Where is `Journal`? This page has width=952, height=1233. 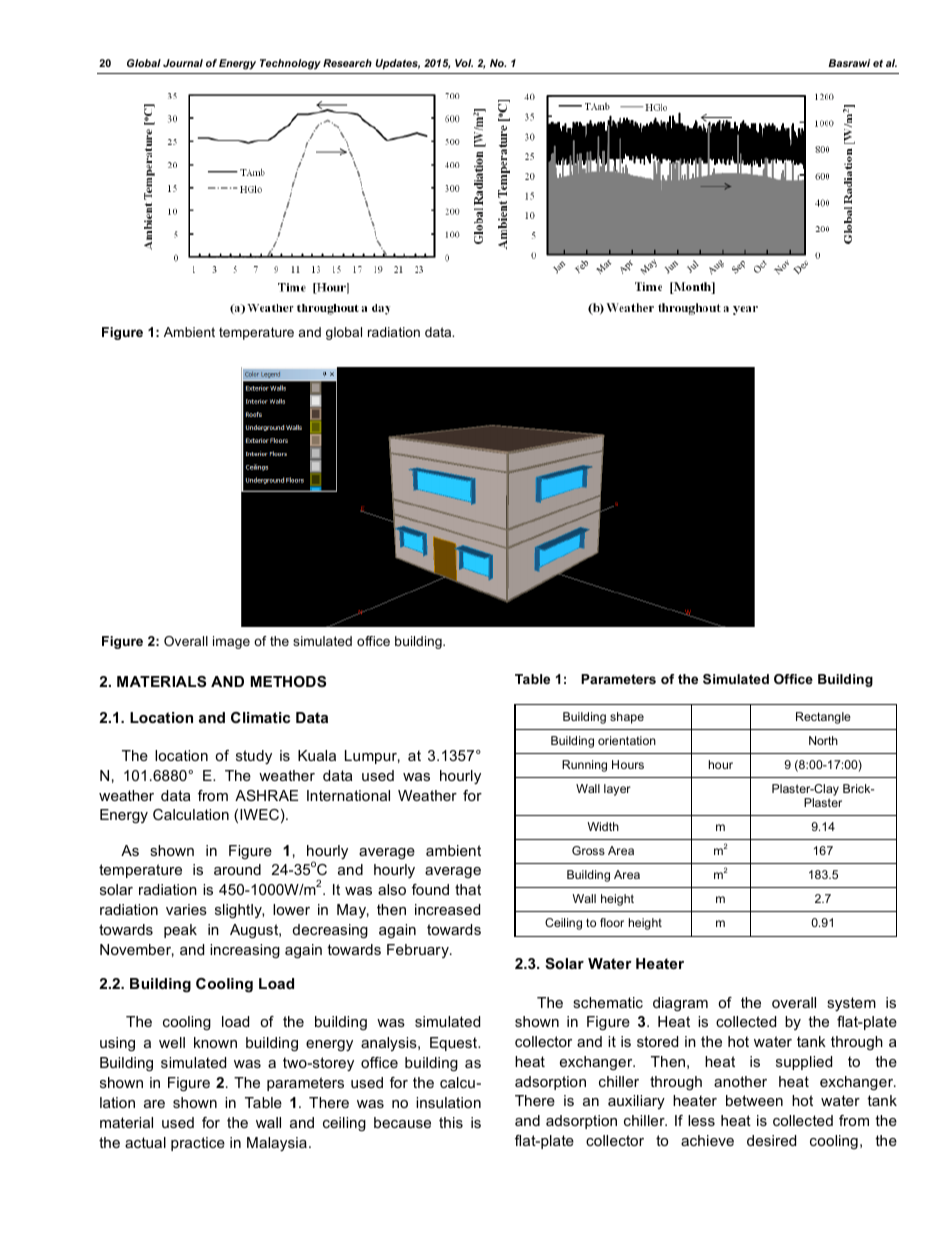
Journal is located at coordinates (183, 63).
